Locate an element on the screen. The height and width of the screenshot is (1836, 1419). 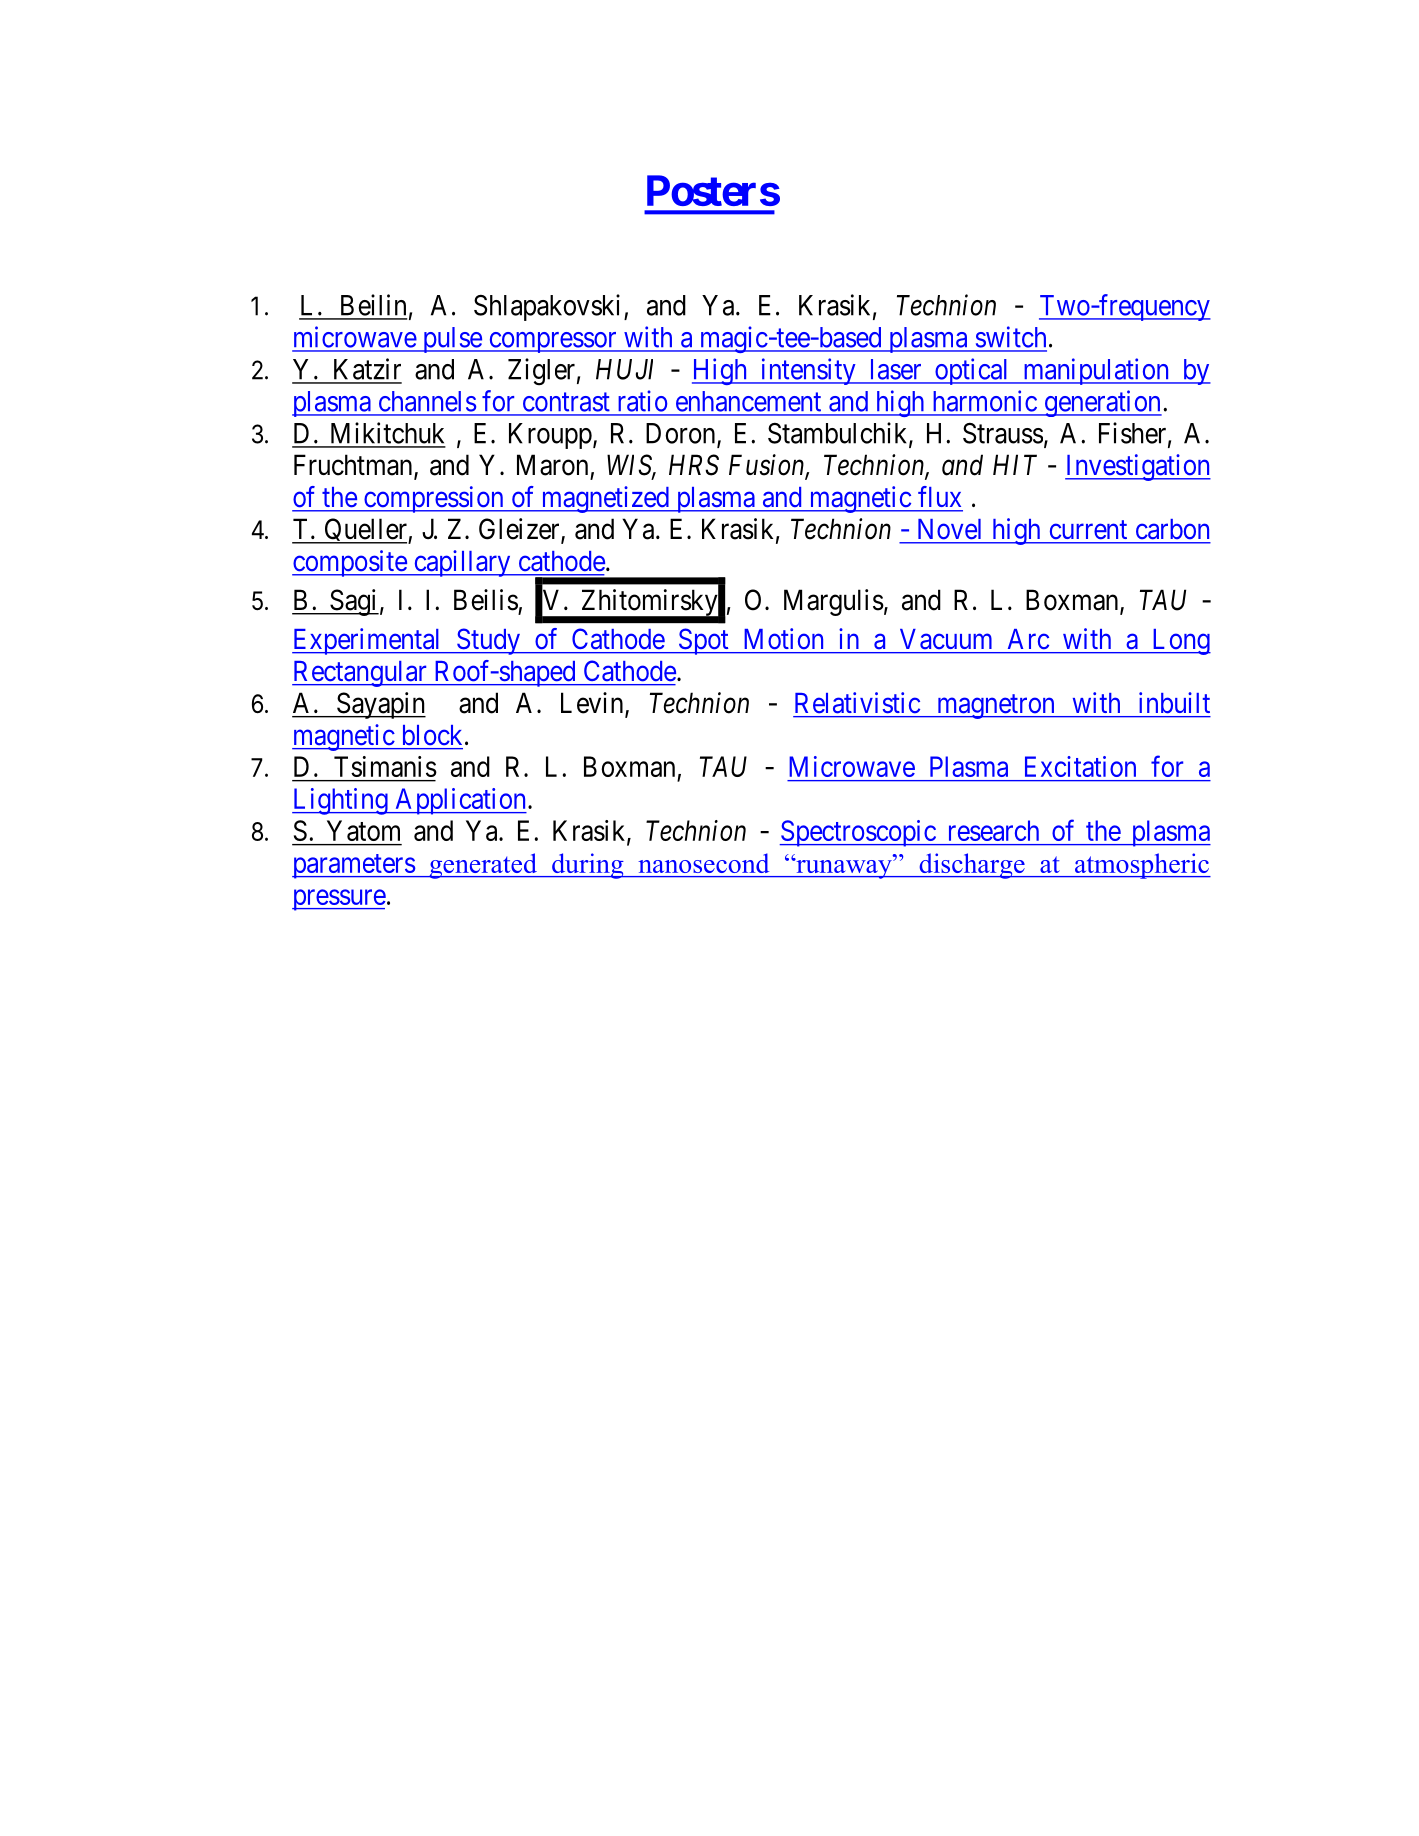
Motion is located at coordinates (784, 638).
